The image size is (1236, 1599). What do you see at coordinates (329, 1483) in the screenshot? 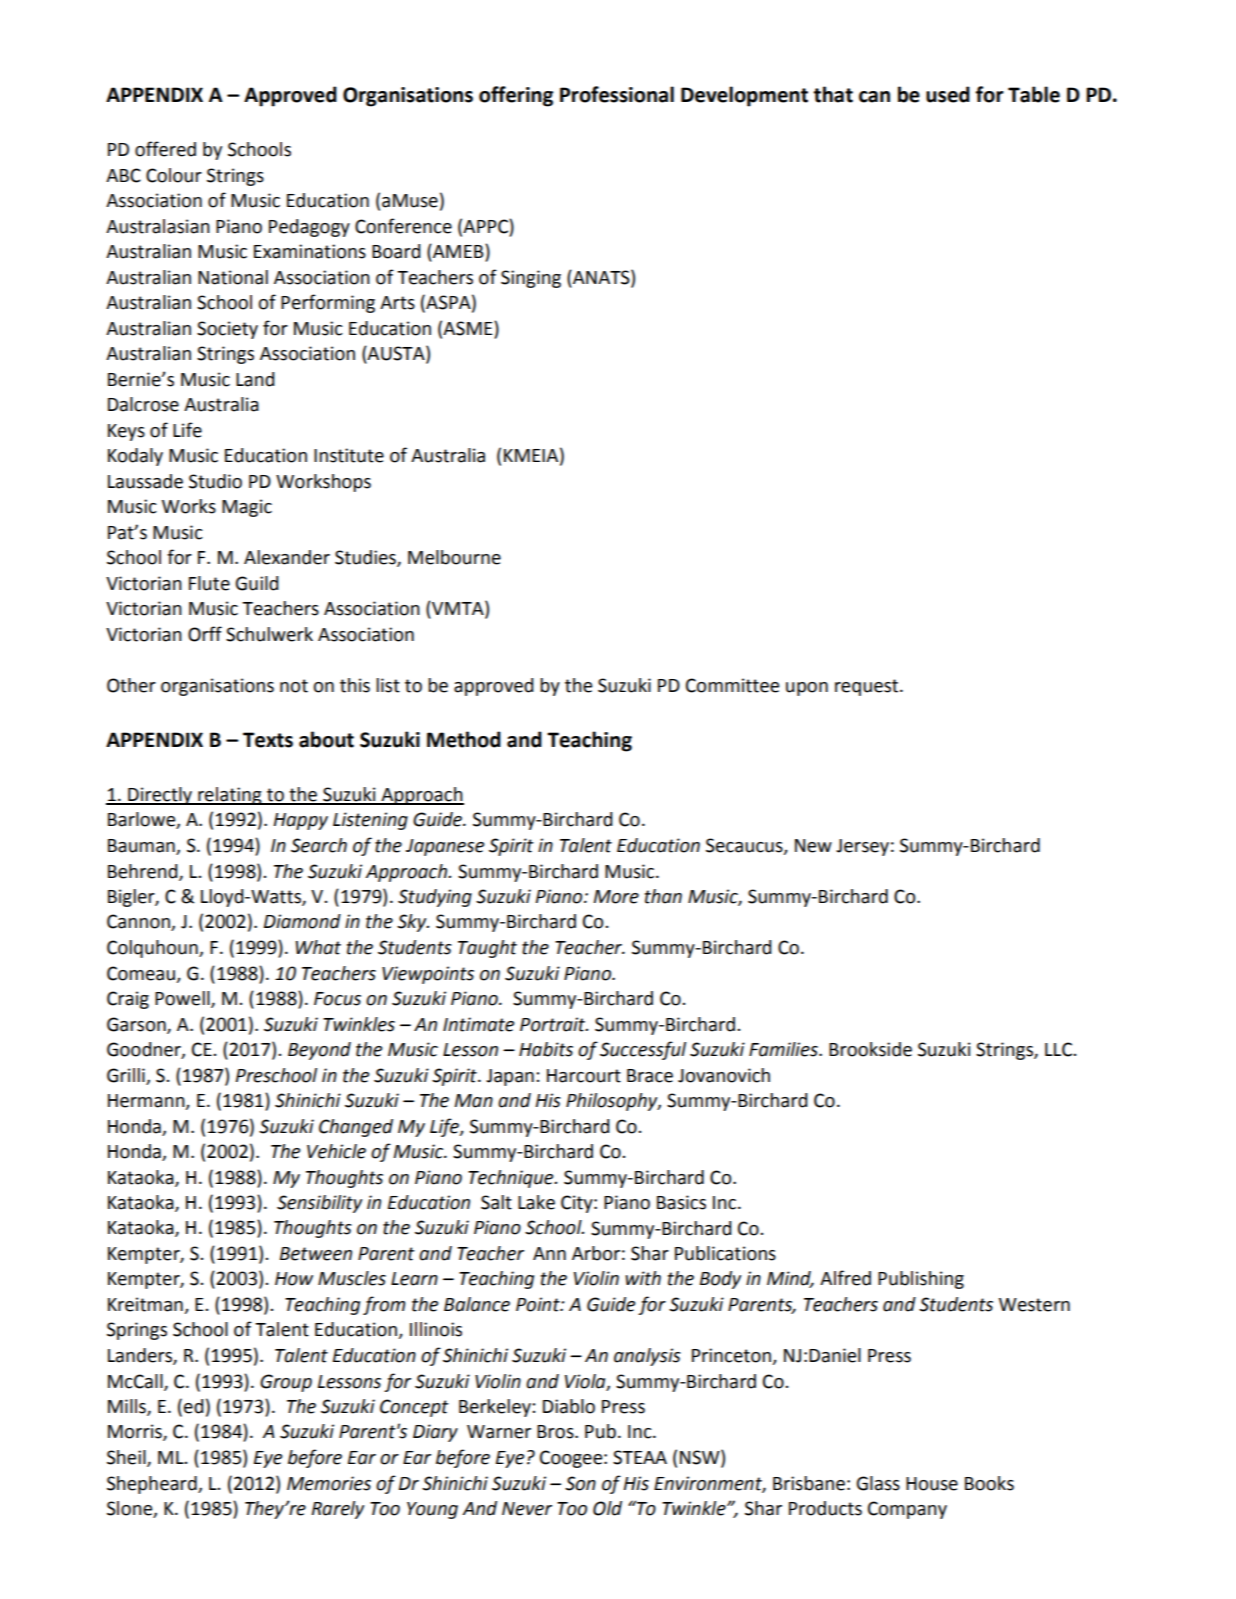
I see `Memories` at bounding box center [329, 1483].
